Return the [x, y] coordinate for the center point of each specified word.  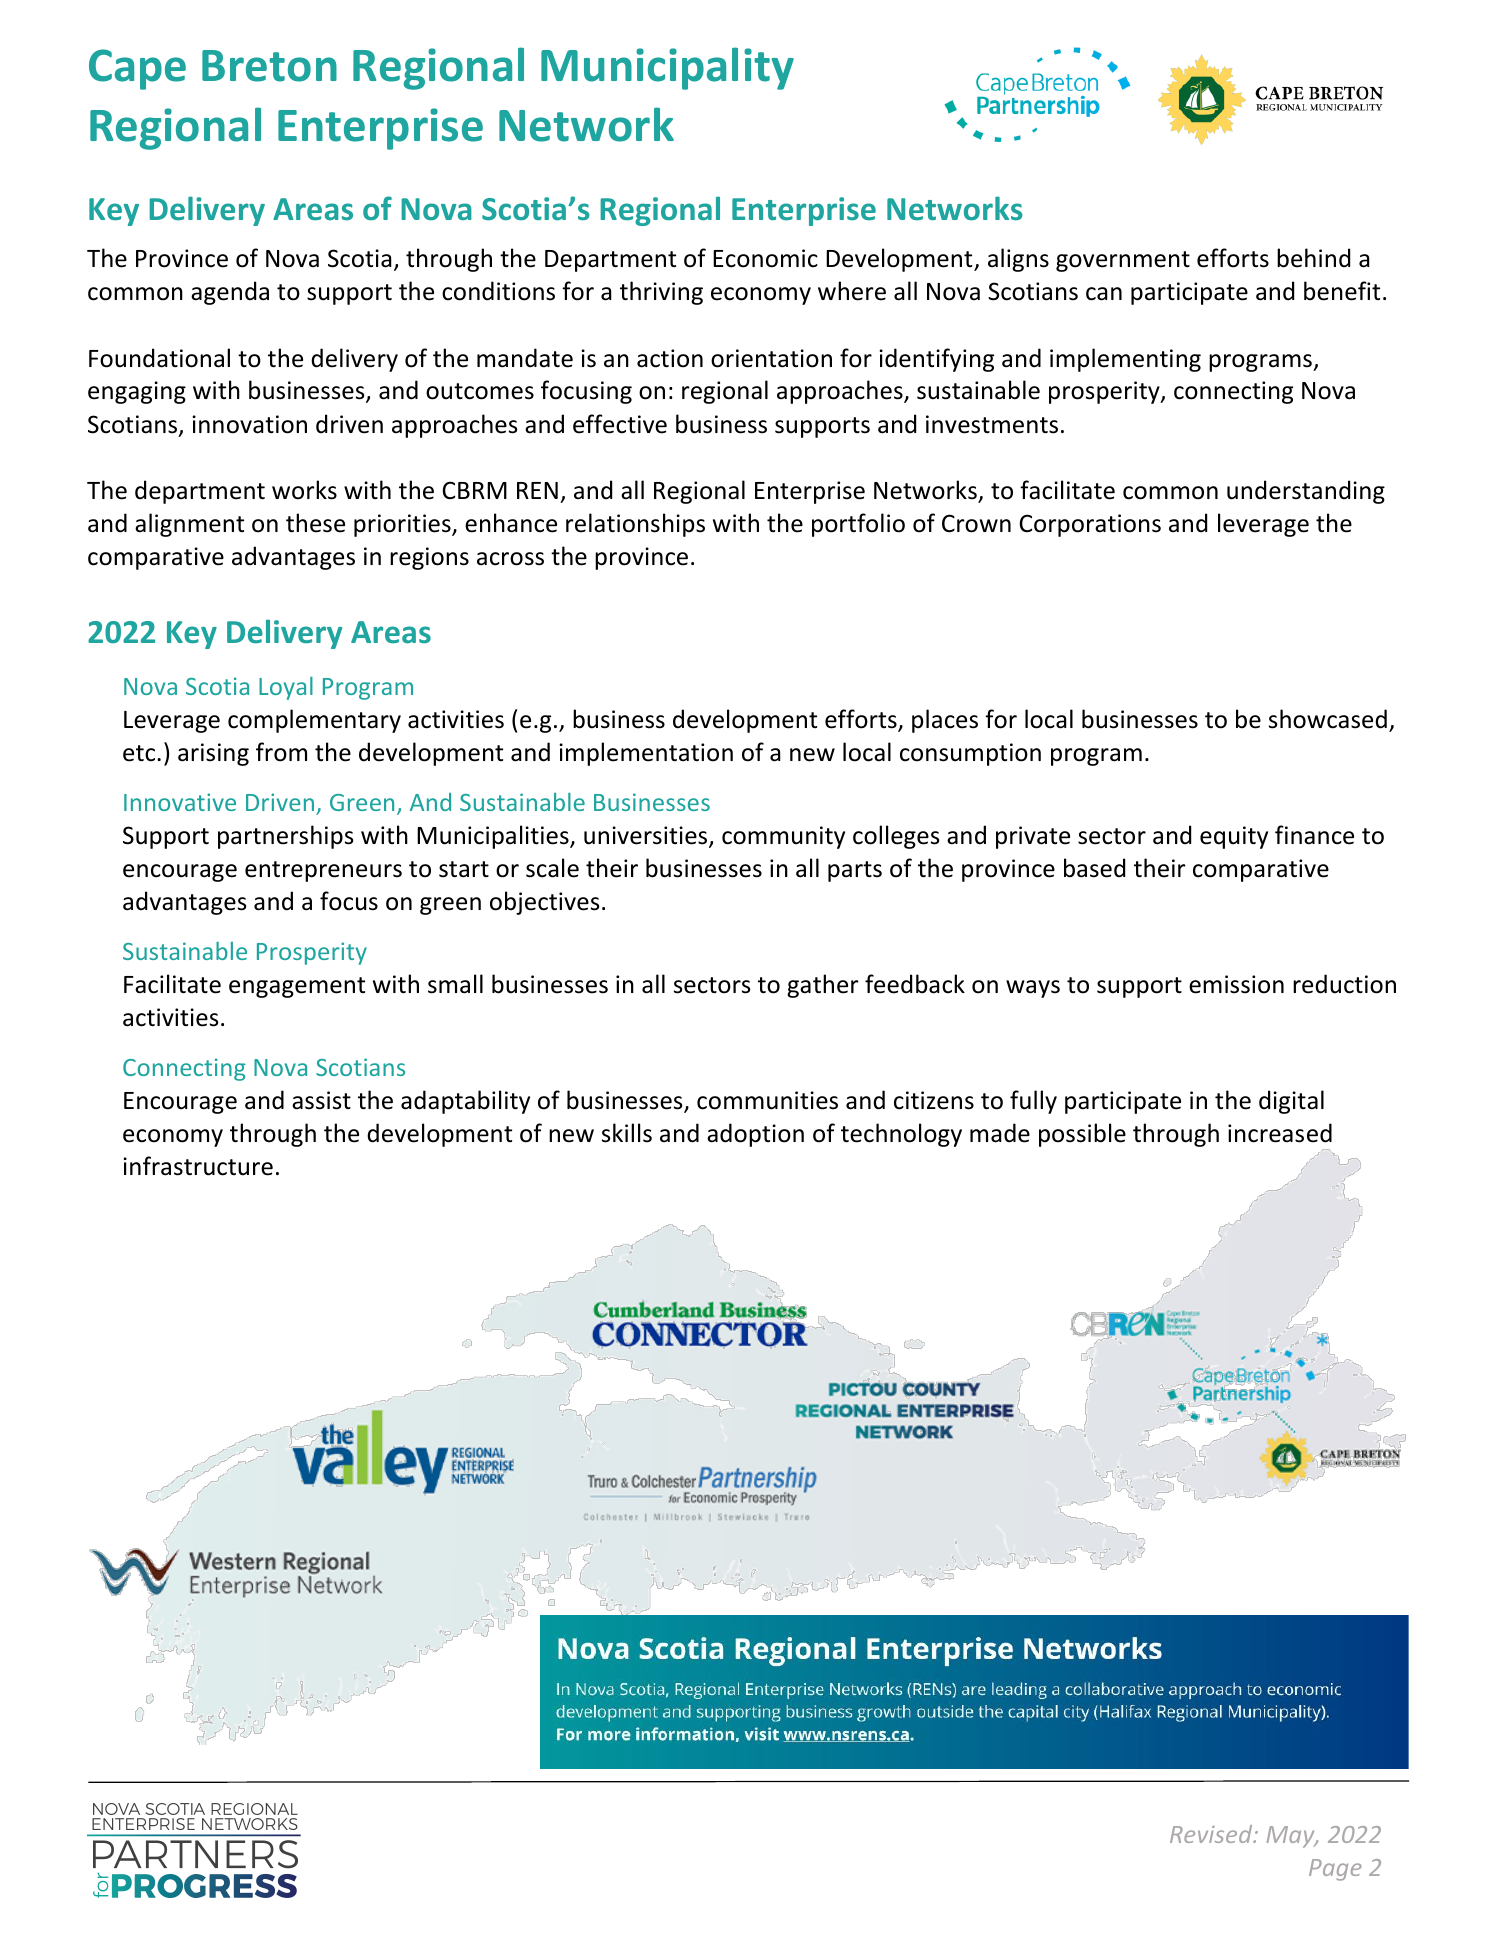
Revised [1212, 1834]
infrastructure [198, 1166]
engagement [297, 987]
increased [1280, 1133]
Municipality [667, 68]
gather [823, 986]
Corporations [1090, 525]
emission [1236, 984]
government [1123, 261]
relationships [635, 525]
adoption [755, 1135]
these [315, 523]
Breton [269, 66]
